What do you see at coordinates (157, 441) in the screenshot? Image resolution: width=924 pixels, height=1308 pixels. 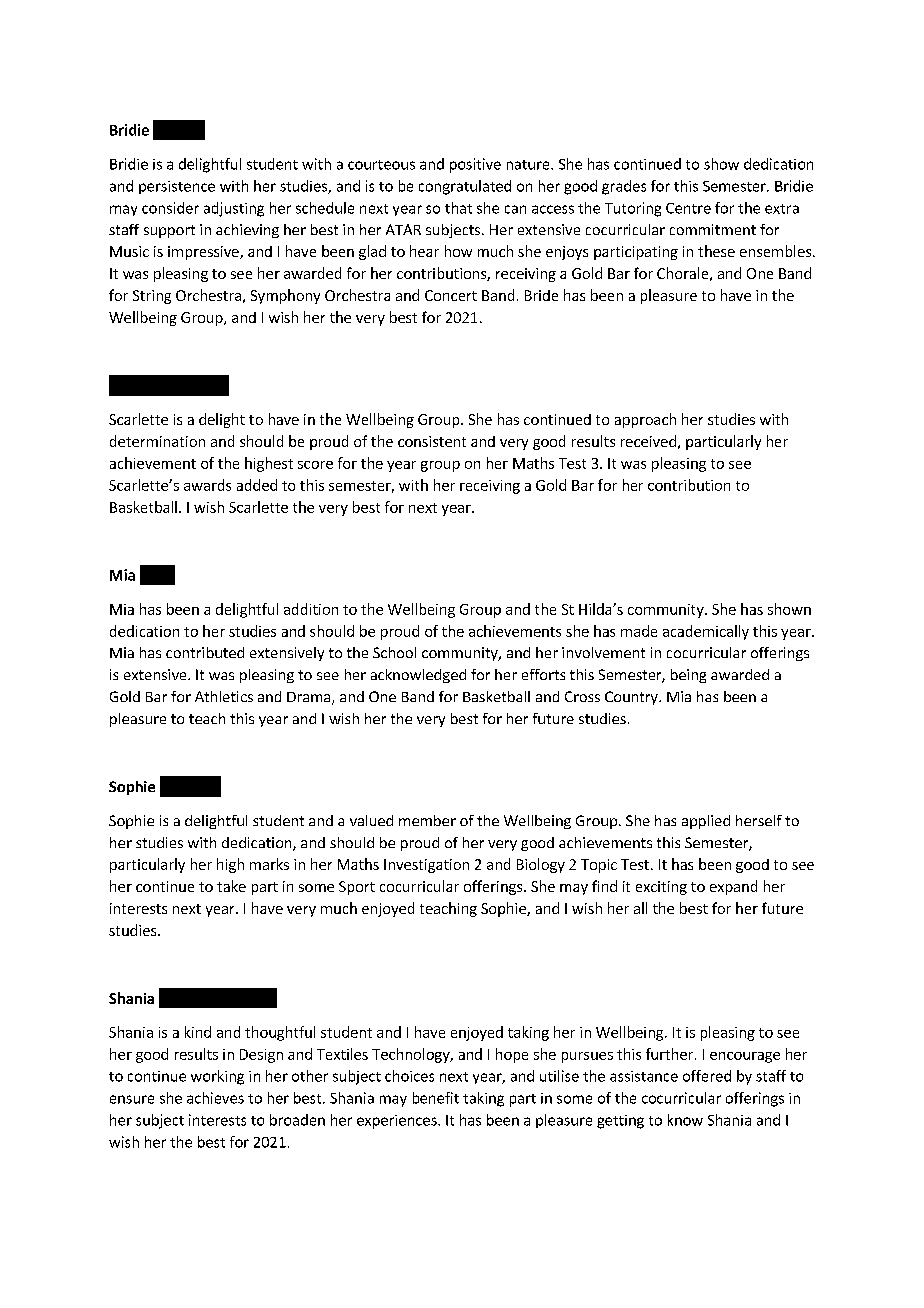 I see `determination` at bounding box center [157, 441].
